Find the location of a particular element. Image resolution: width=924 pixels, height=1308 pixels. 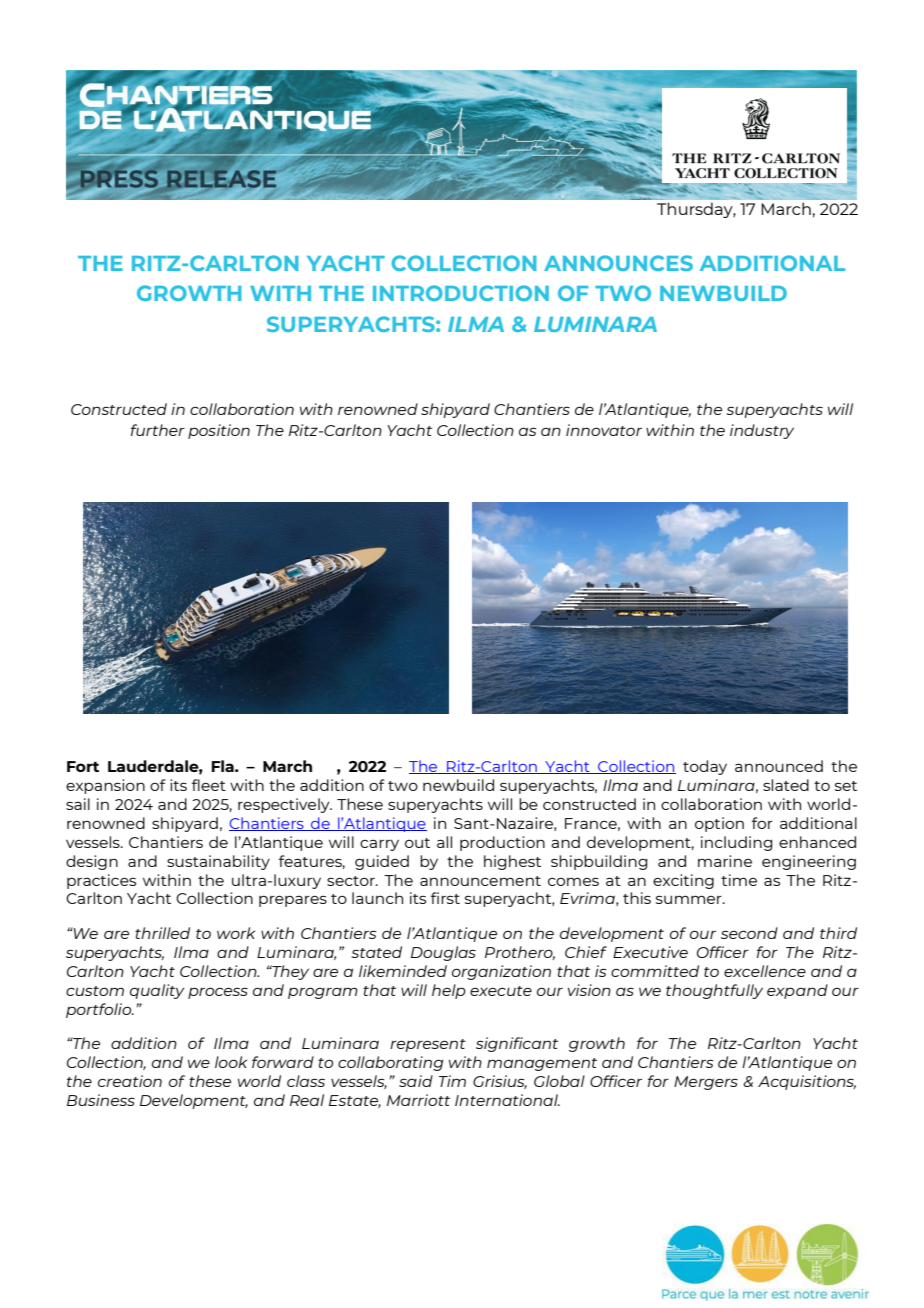

respectively is located at coordinates (285, 805).
